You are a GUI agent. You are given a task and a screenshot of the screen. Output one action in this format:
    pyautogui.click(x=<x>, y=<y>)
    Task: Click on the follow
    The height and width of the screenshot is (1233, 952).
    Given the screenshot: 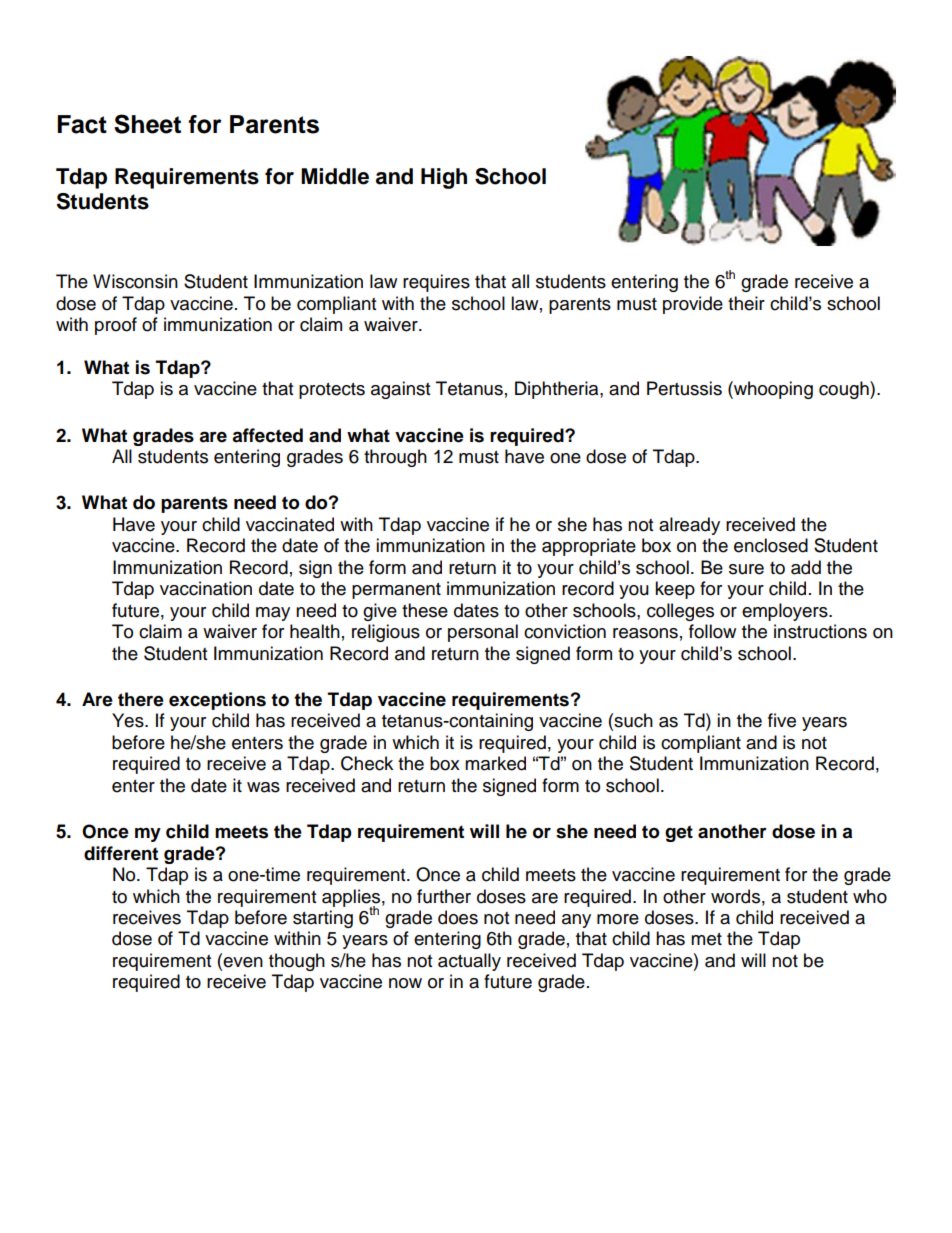 What is the action you would take?
    pyautogui.click(x=712, y=631)
